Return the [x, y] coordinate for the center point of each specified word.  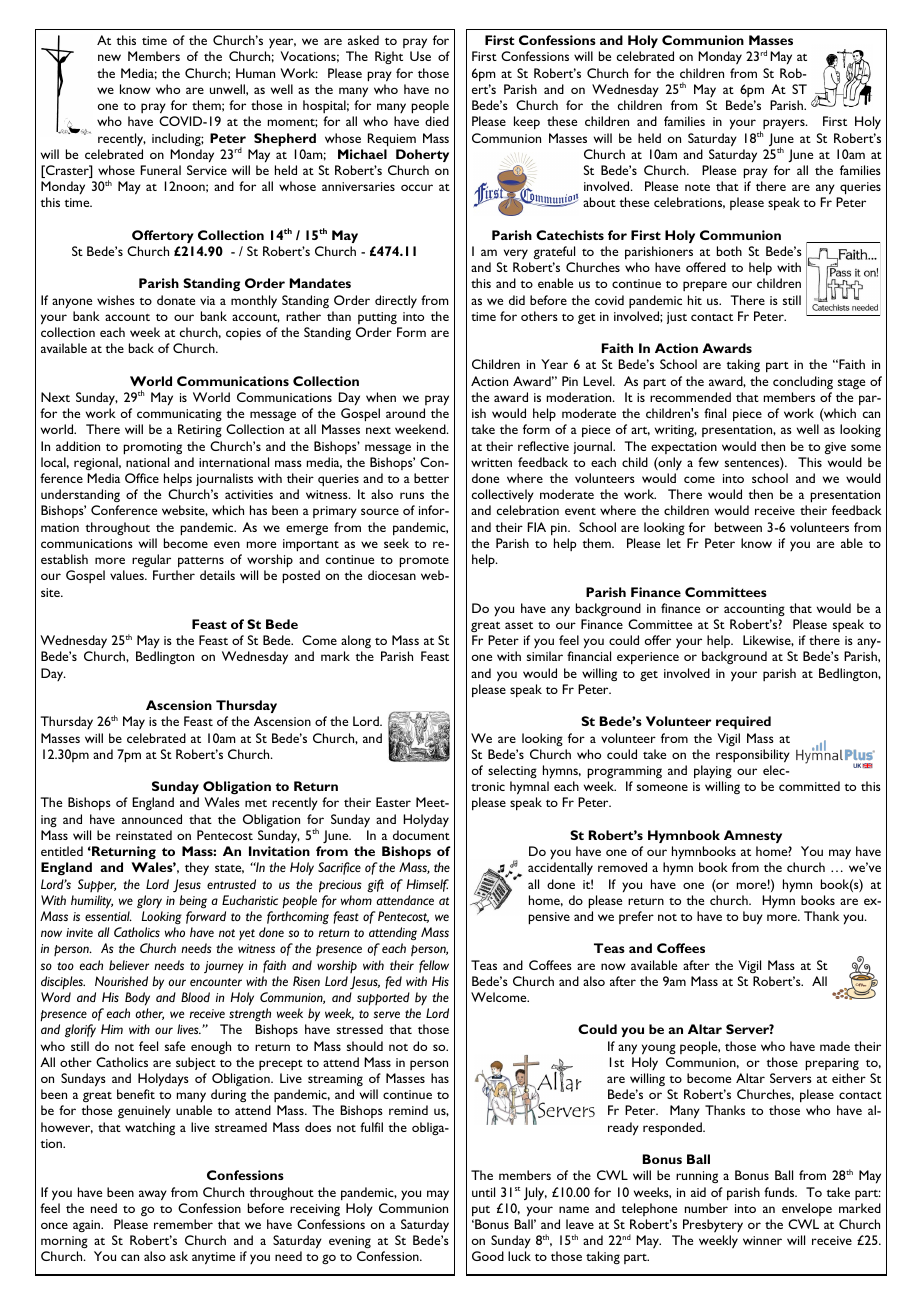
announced [152, 819]
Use [420, 56]
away [153, 1195]
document [421, 835]
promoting [152, 448]
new [109, 57]
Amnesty [753, 836]
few [708, 462]
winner [762, 1240]
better [431, 478]
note [697, 187]
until [483, 1192]
